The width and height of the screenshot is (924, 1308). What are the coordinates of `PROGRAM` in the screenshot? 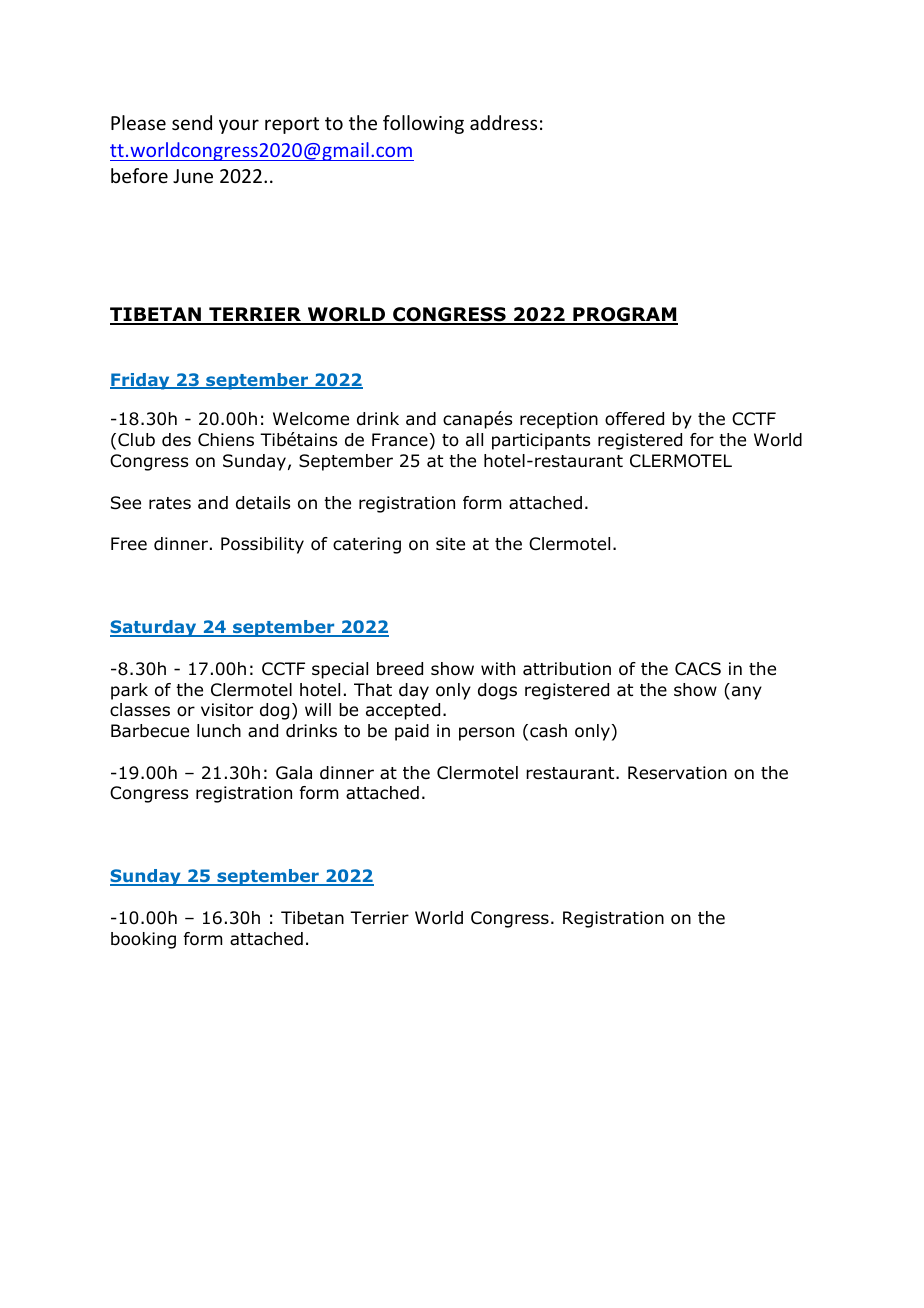 It's located at (624, 316).
